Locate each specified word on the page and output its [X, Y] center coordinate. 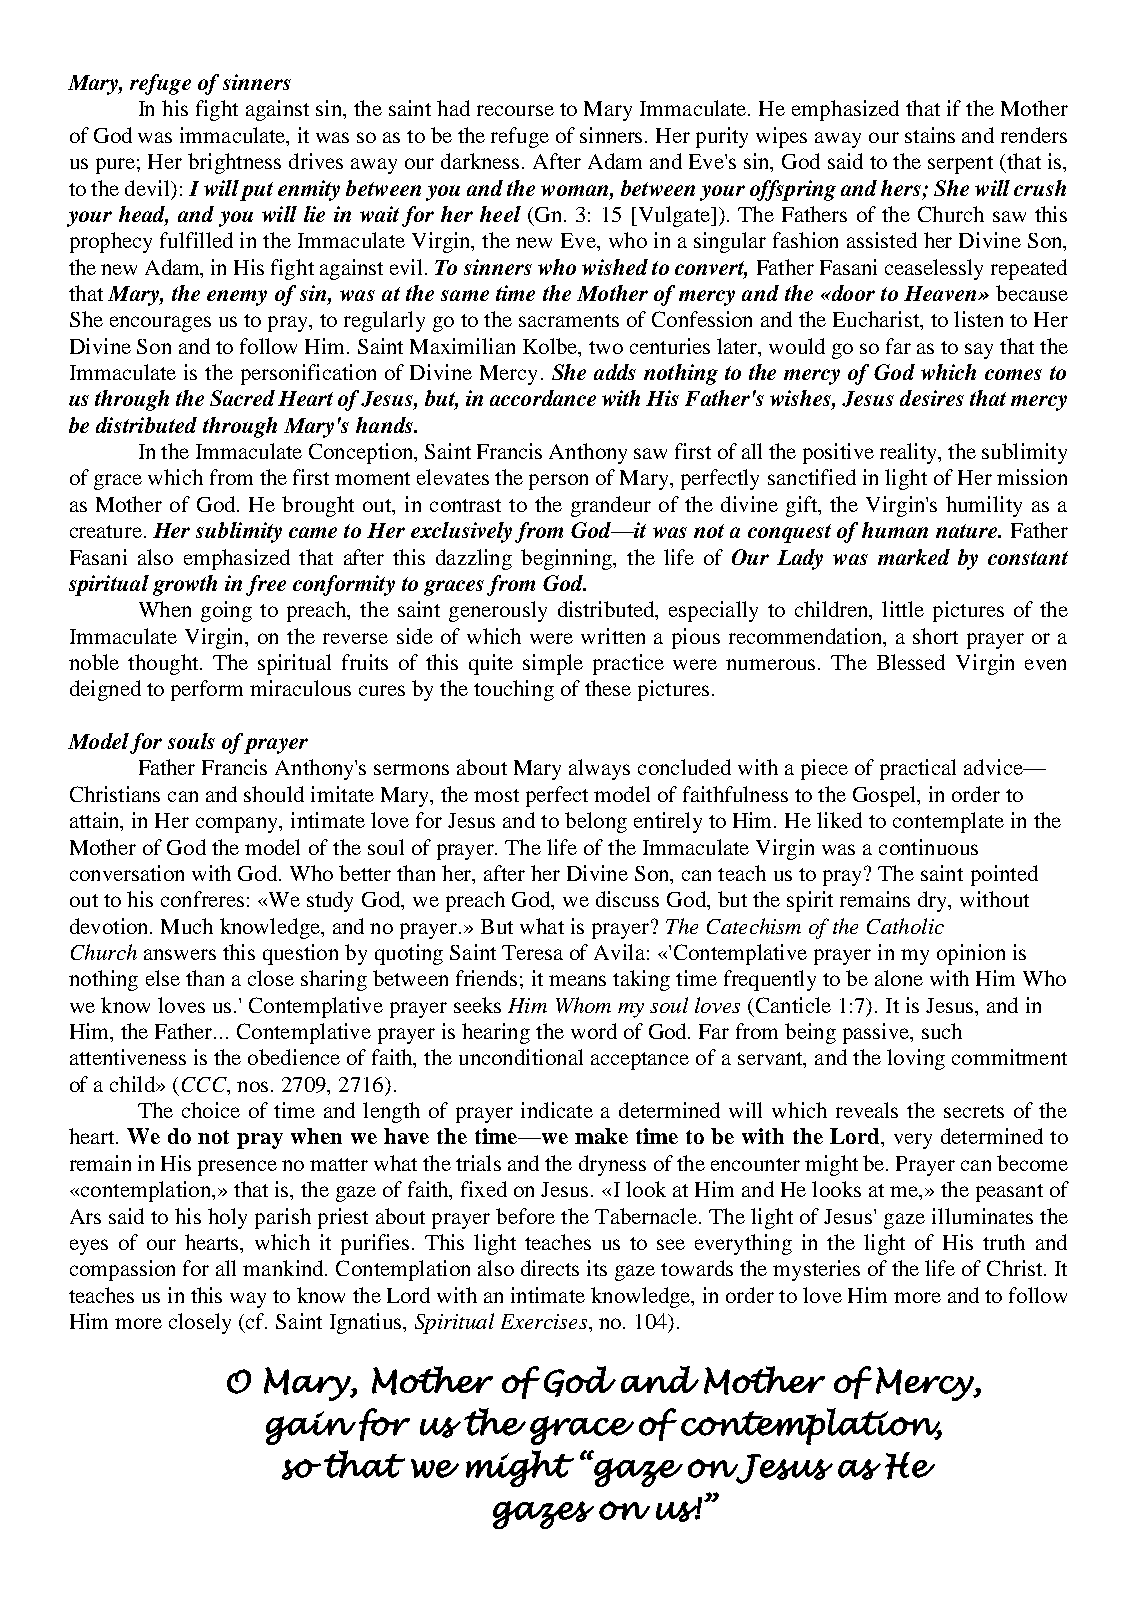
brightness [234, 163]
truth [1004, 1242]
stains [930, 135]
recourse [515, 110]
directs [550, 1268]
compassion [122, 1270]
